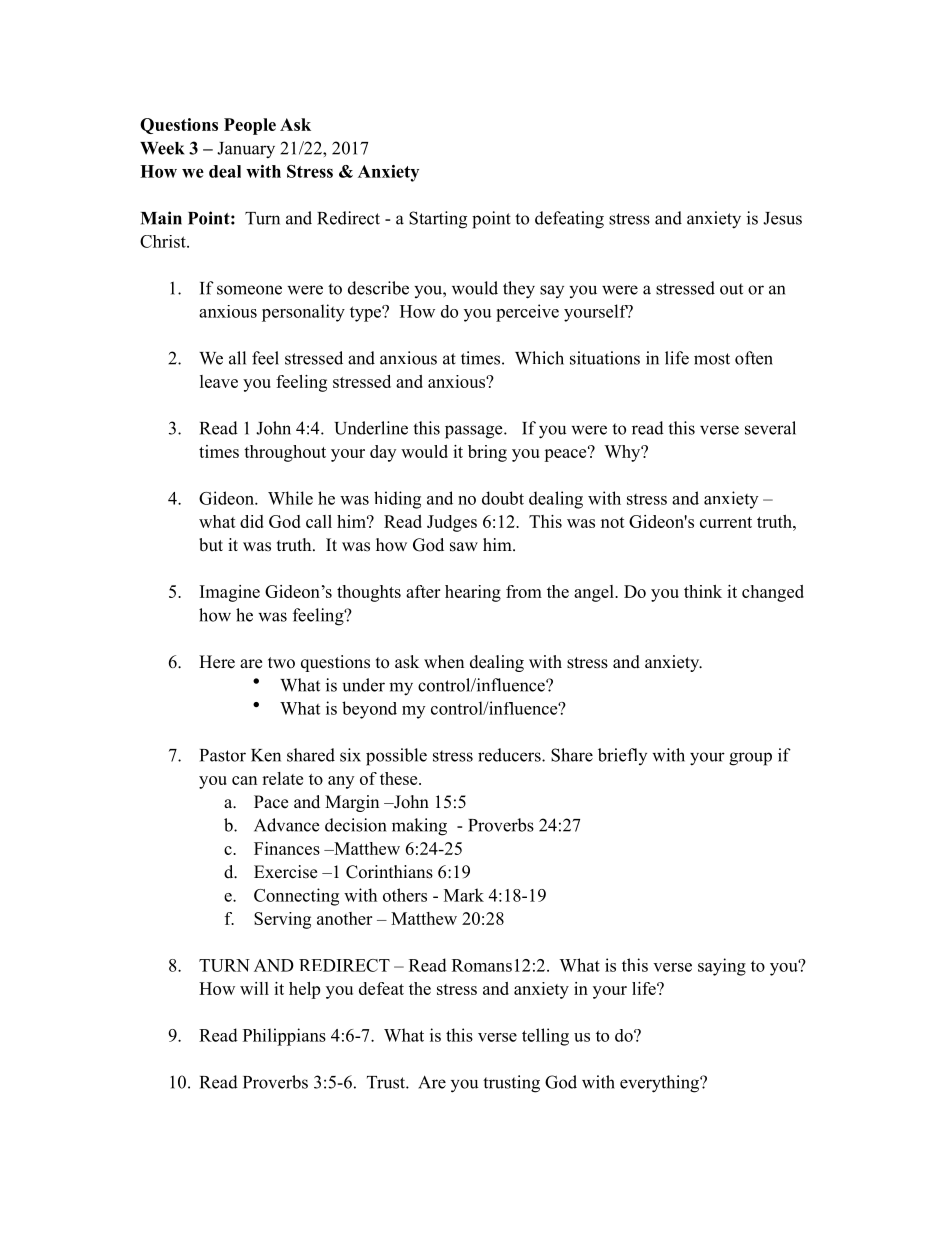  What do you see at coordinates (545, 1037) in the screenshot?
I see `telling` at bounding box center [545, 1037].
